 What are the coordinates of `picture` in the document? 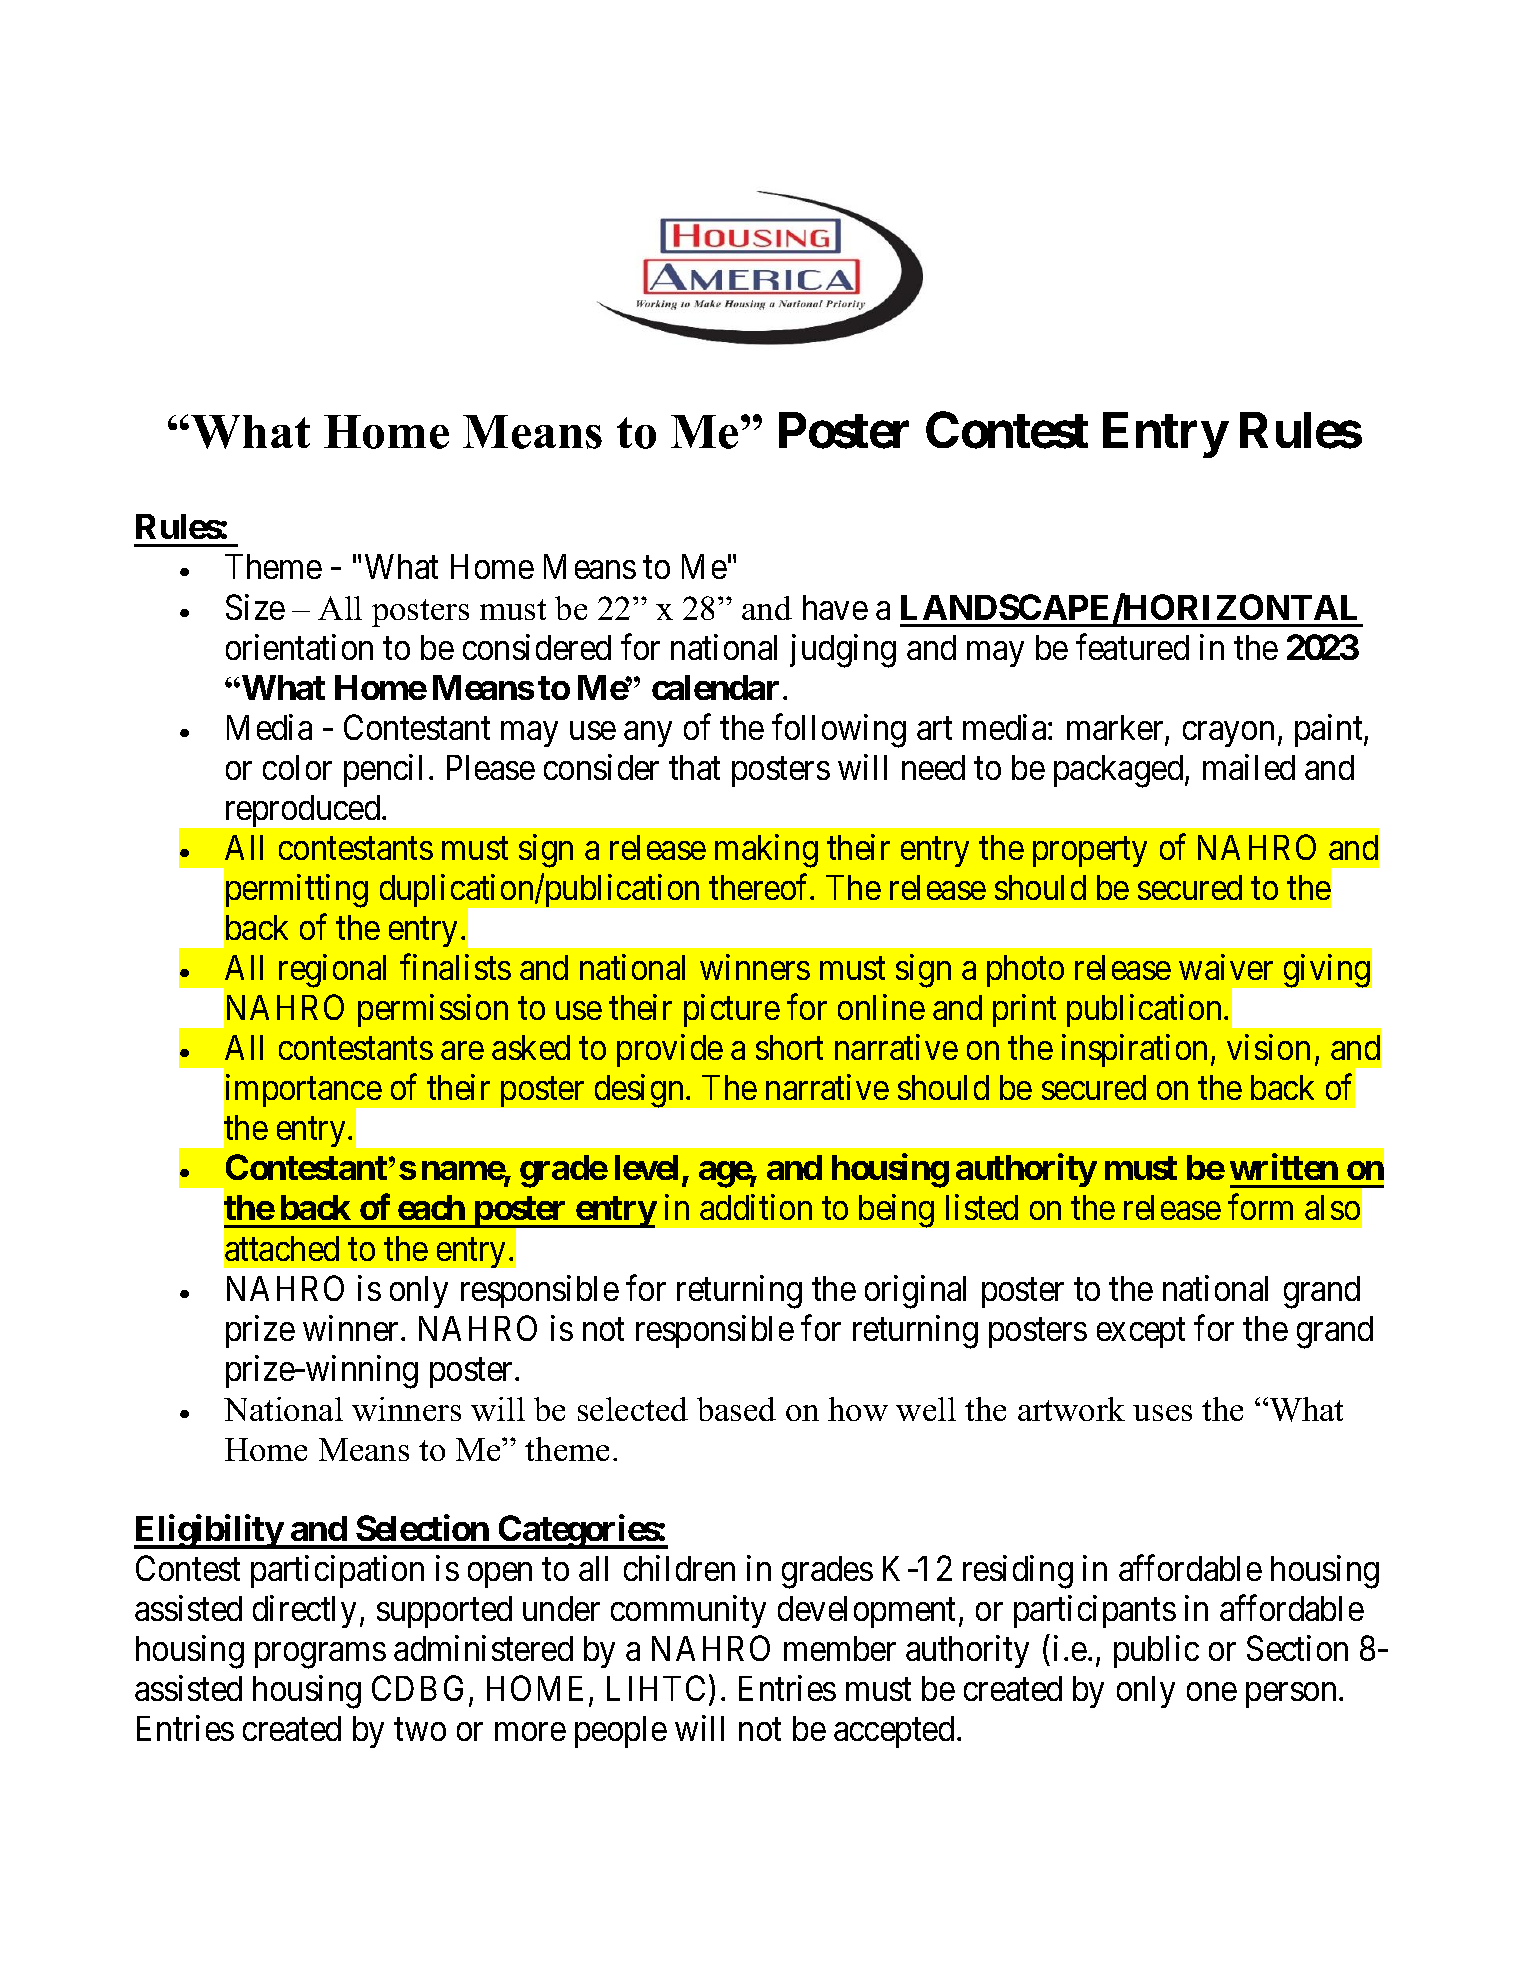 It's located at (732, 1010).
